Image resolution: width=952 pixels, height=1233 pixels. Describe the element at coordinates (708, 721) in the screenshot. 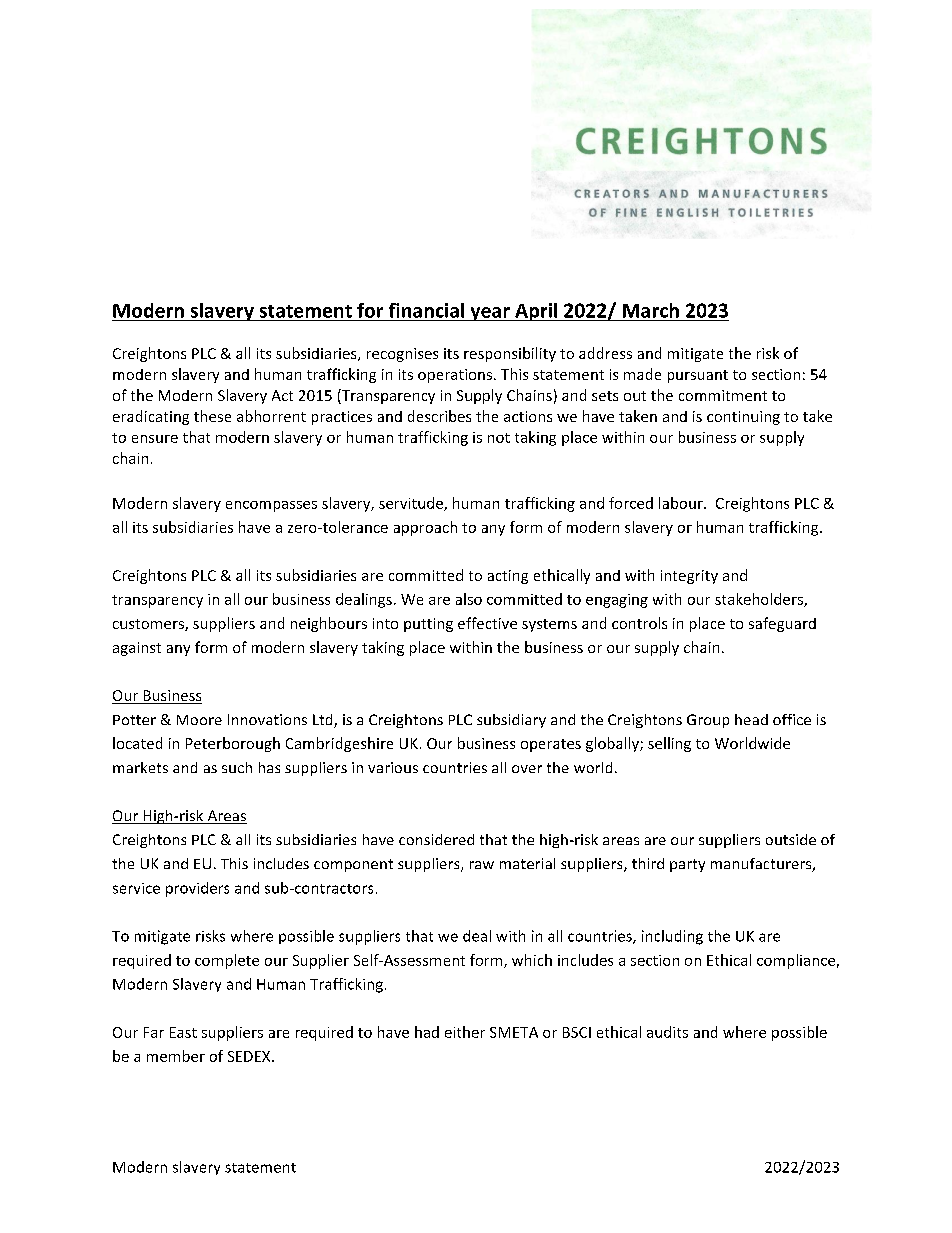

I see `Group` at that location.
